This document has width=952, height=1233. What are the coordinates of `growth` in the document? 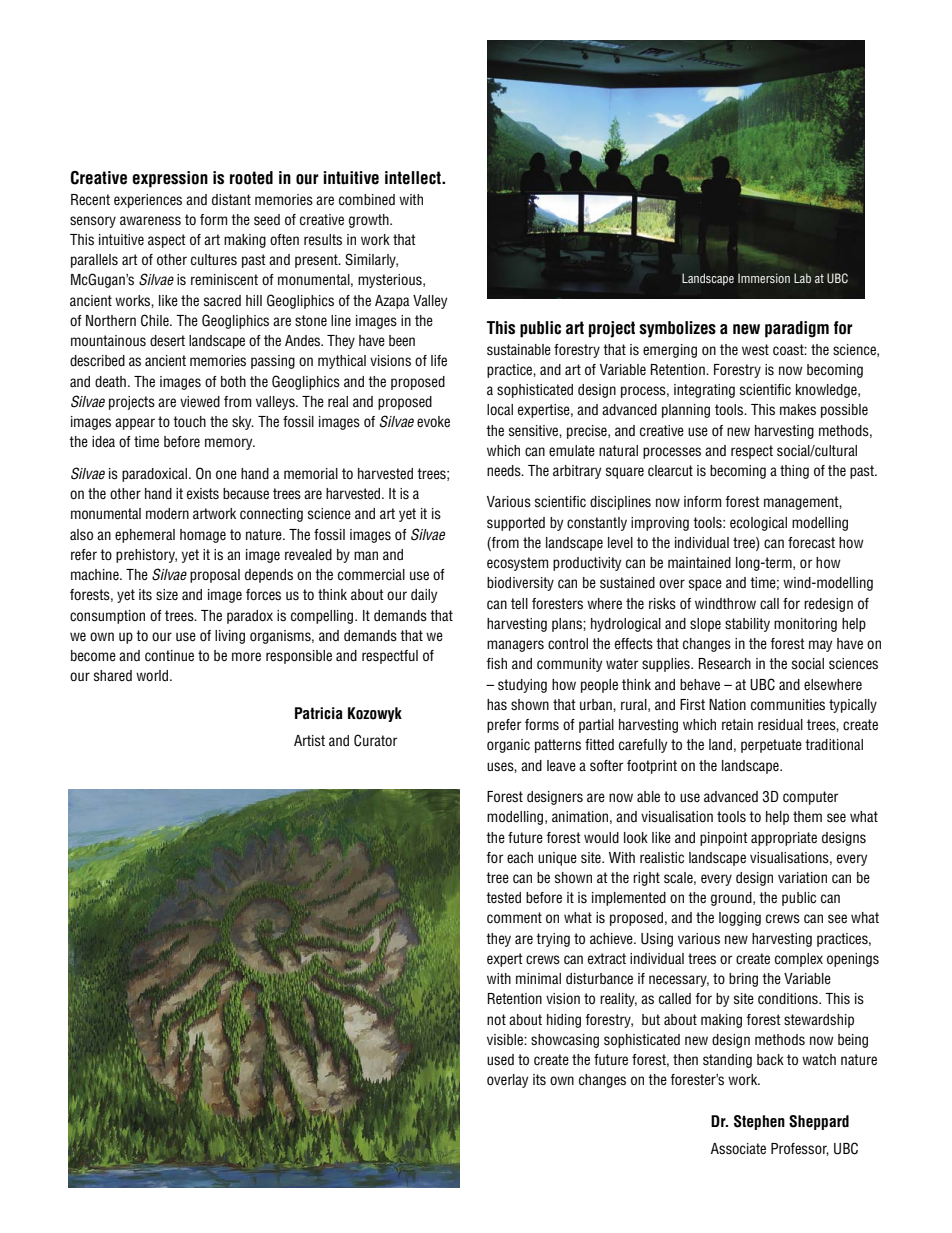 It's located at (370, 221).
